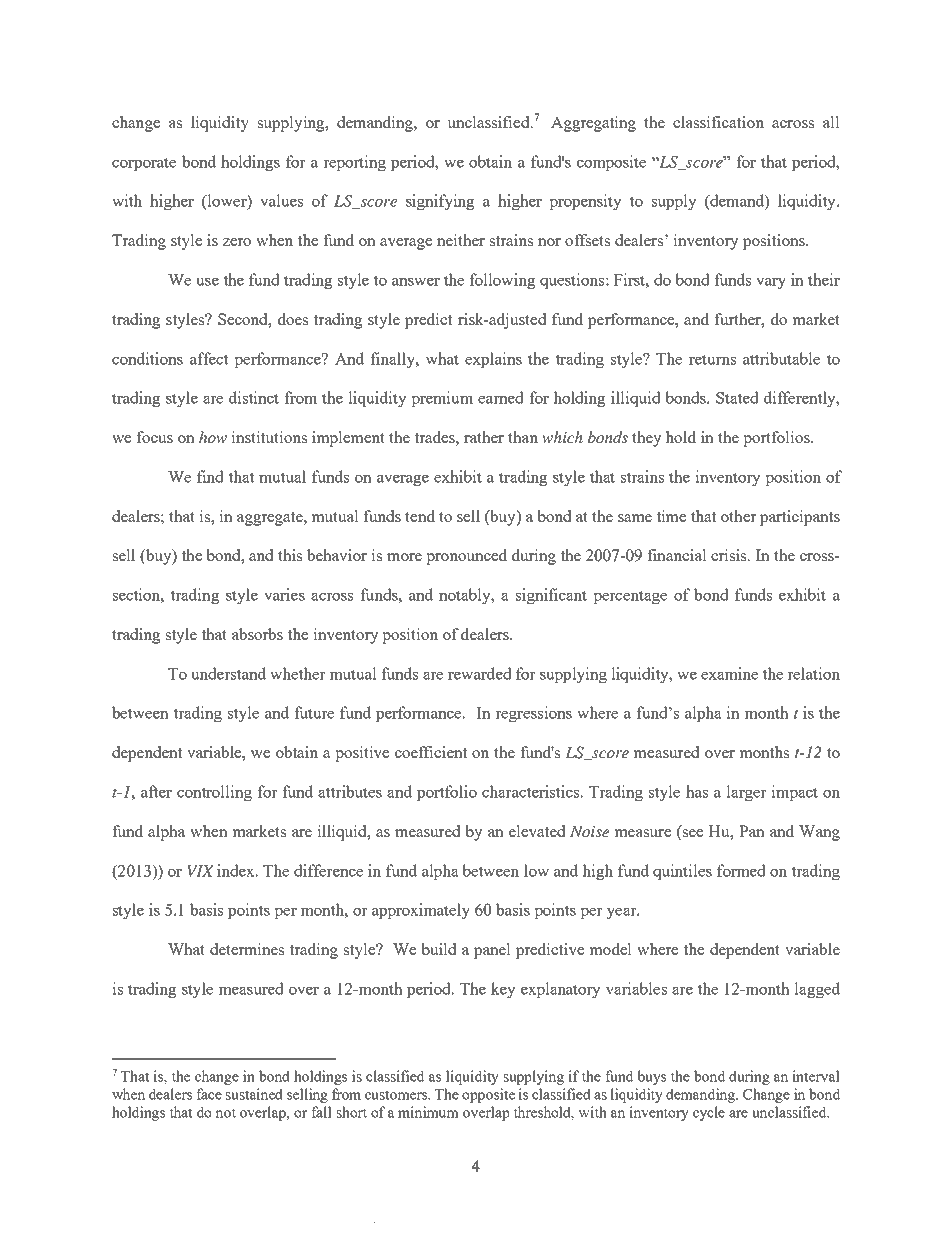  What do you see at coordinates (228, 673) in the screenshot?
I see `understand` at bounding box center [228, 673].
